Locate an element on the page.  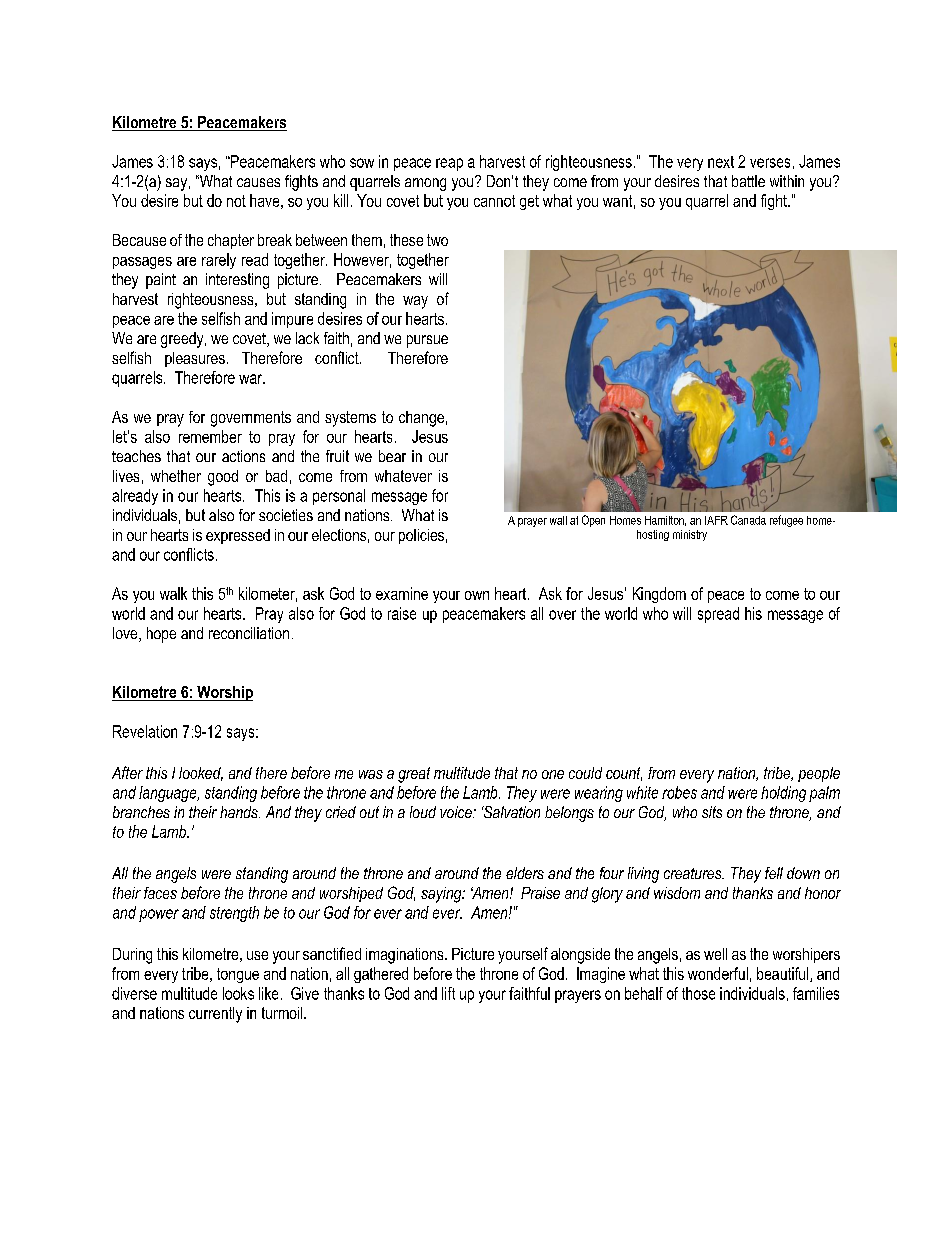
great is located at coordinates (414, 775).
